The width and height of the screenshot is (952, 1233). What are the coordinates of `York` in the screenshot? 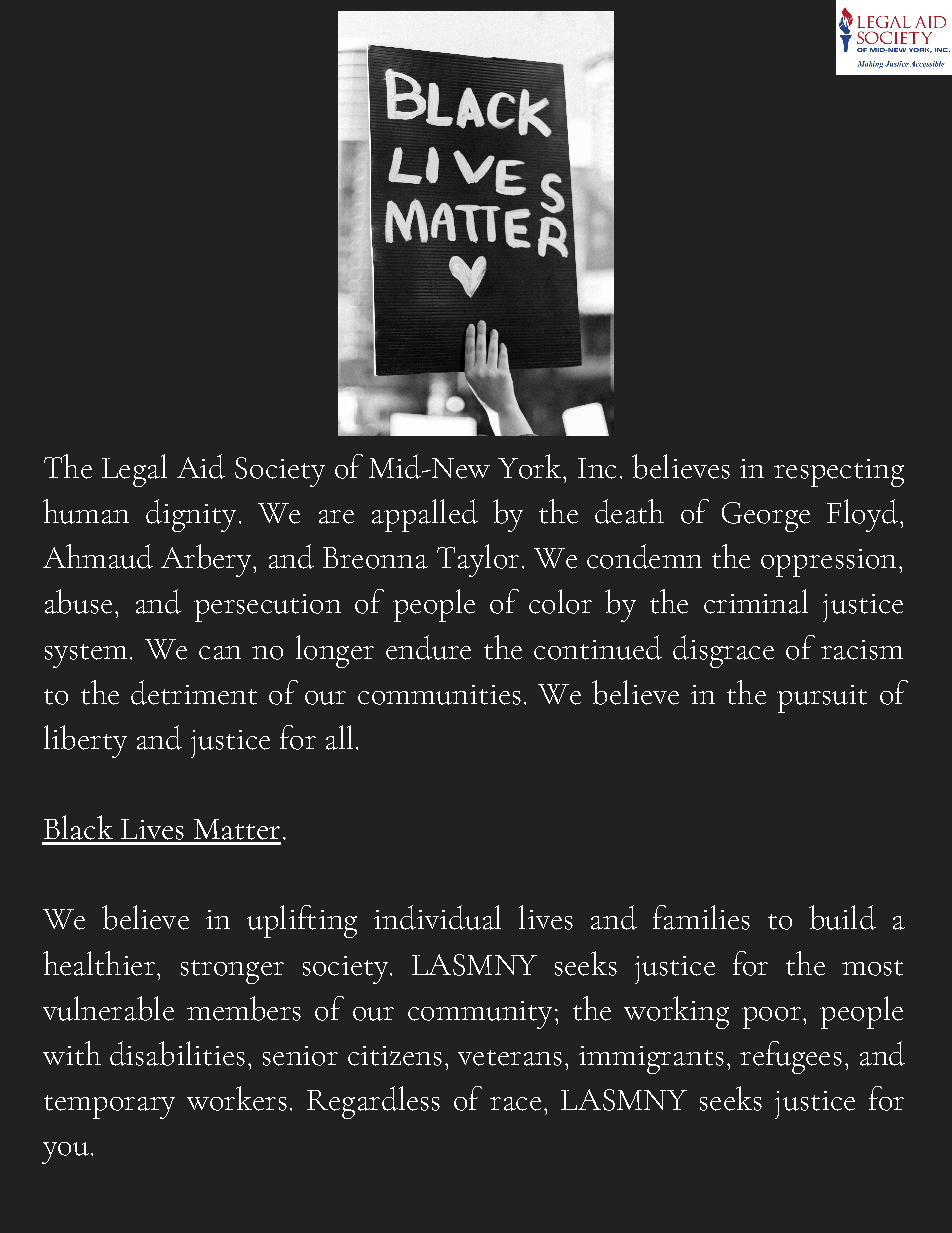 It's located at (529, 466).
